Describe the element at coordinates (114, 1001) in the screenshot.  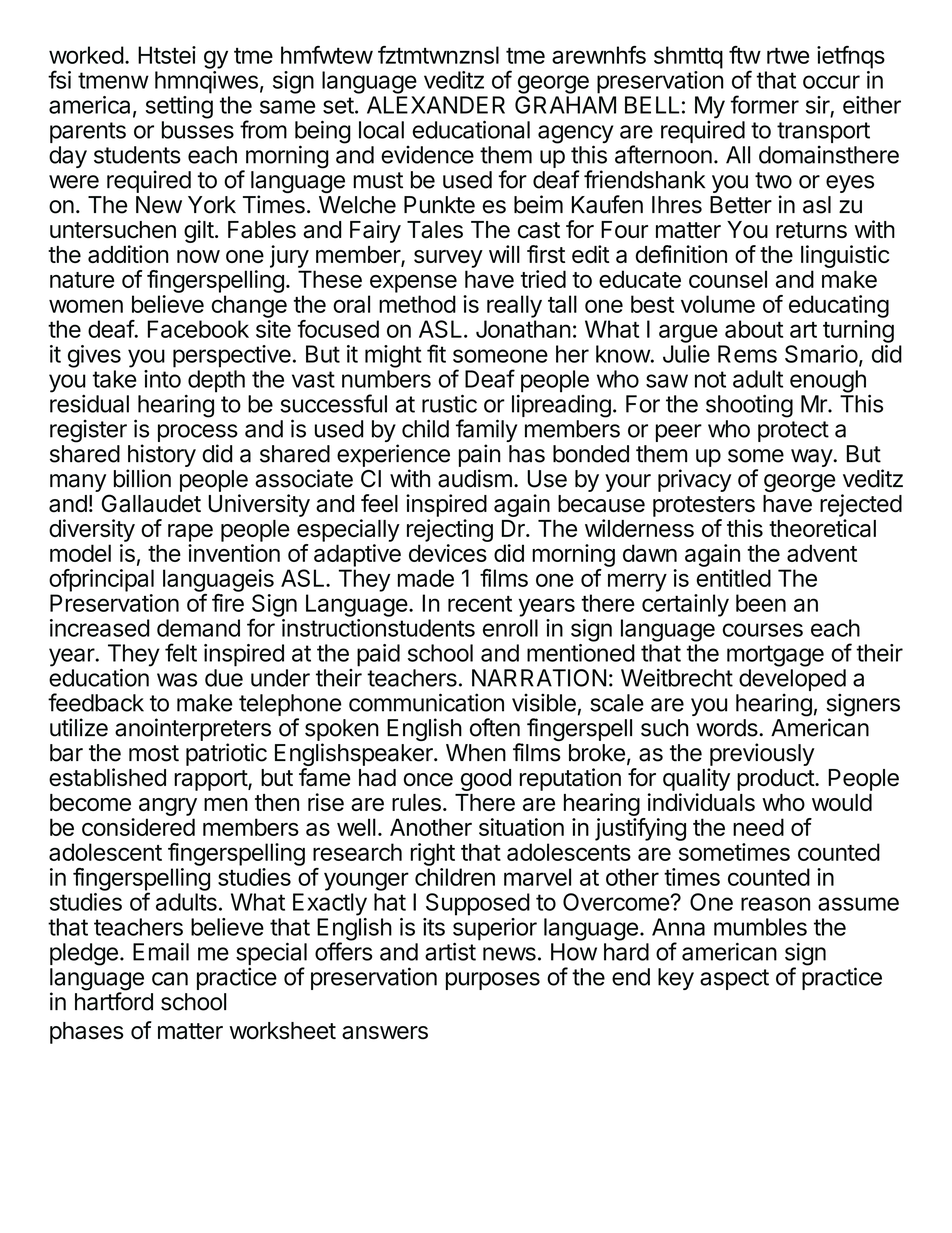
I see `hartford` at that location.
